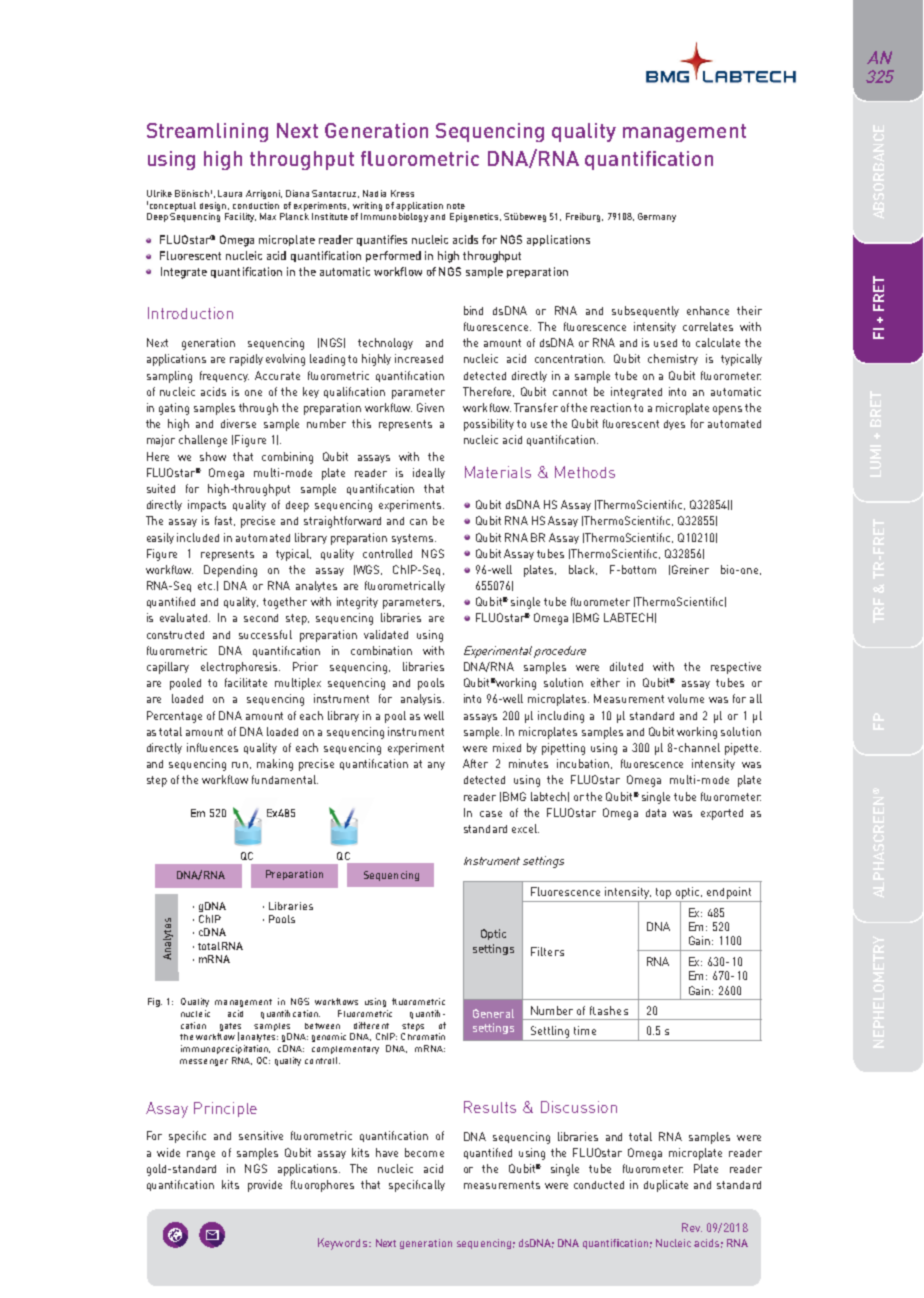 The height and width of the image is (1298, 924). Describe the element at coordinates (657, 217) in the image. I see `Germany` at that location.
